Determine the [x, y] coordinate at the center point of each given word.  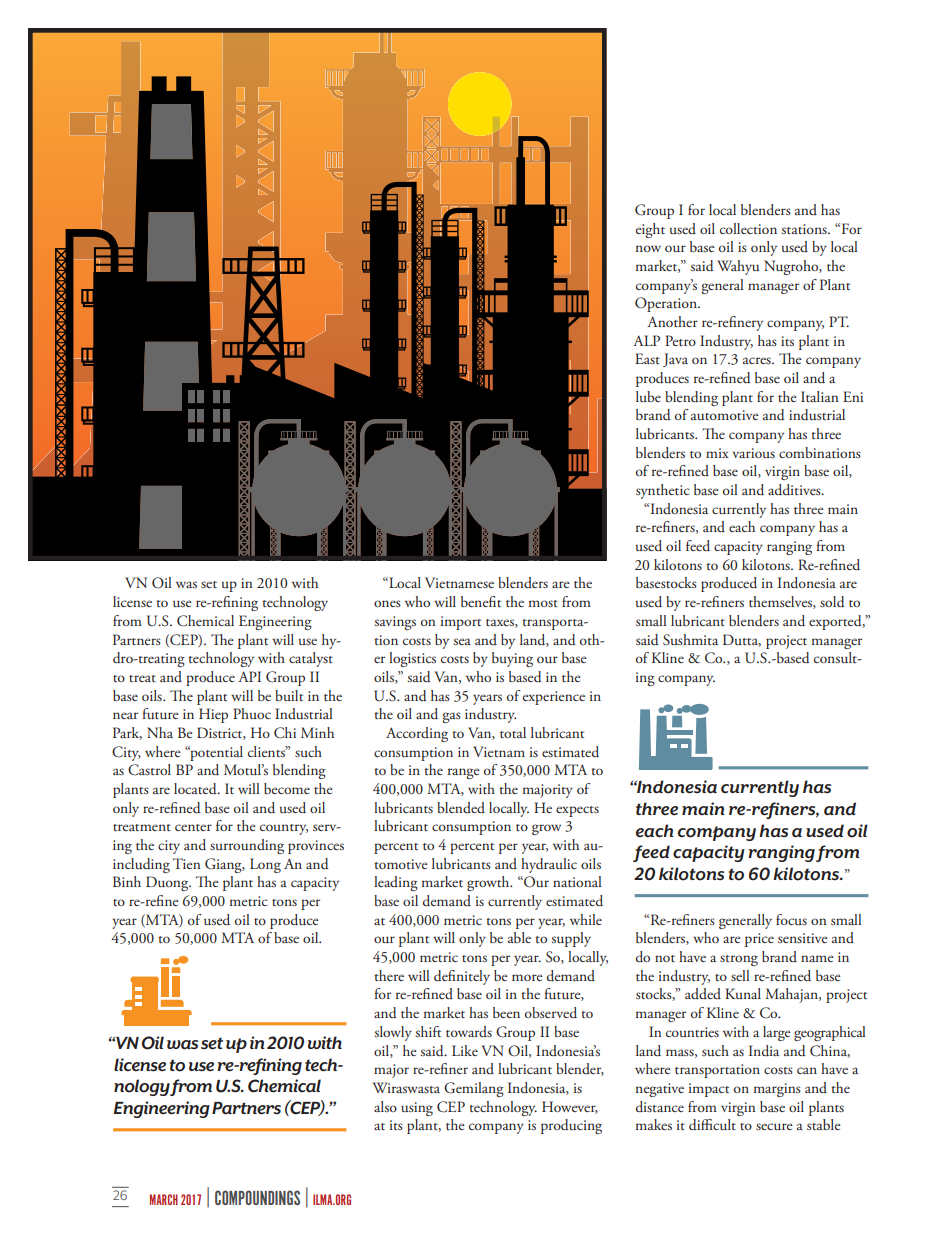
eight [650, 230]
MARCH [164, 1199]
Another [672, 321]
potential [215, 753]
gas [451, 717]
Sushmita [690, 640]
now [648, 248]
